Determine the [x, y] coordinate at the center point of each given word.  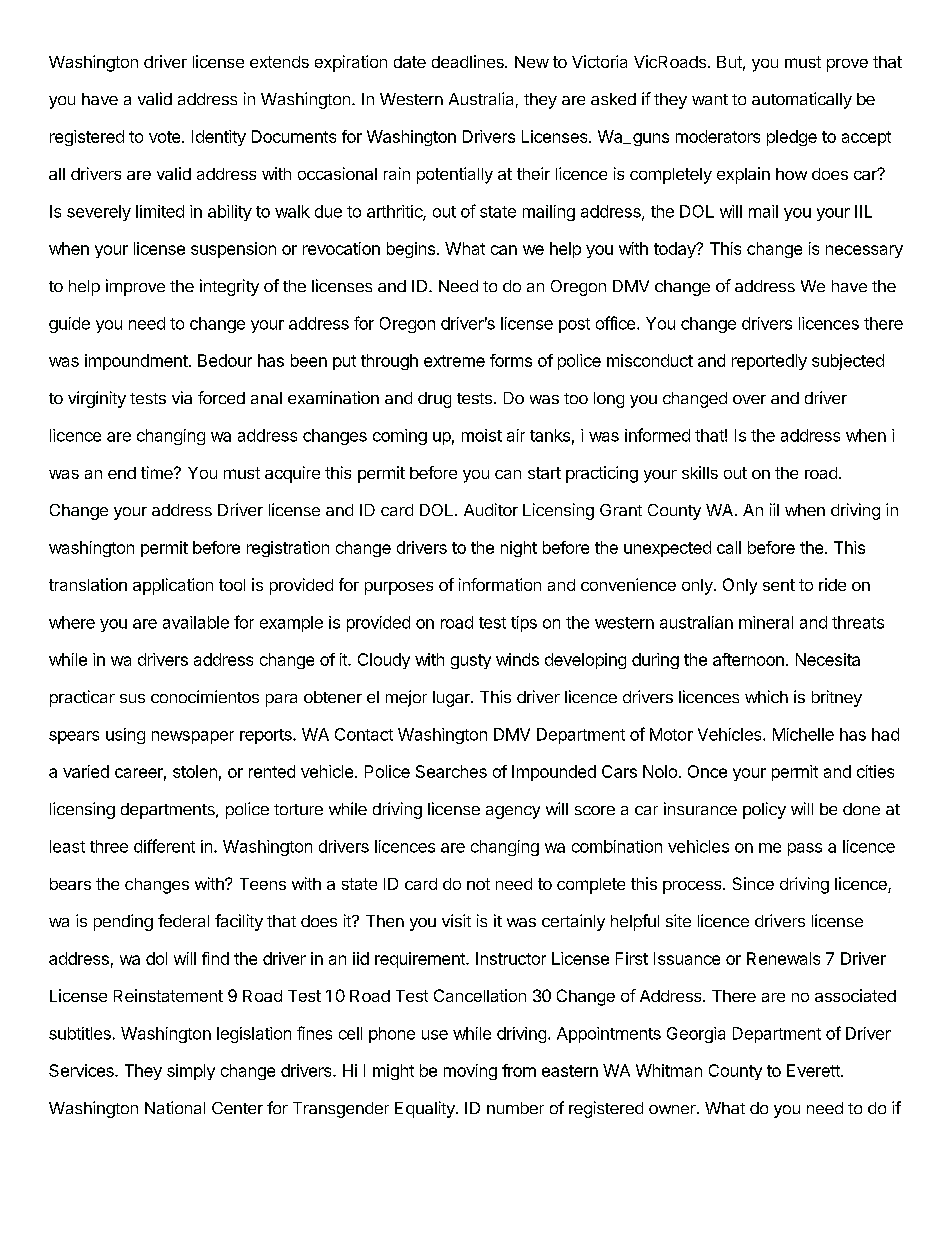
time [158, 472]
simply [191, 1072]
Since [753, 883]
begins [411, 250]
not [478, 884]
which [766, 696]
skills [700, 472]
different [164, 846]
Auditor [491, 509]
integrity [229, 287]
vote [166, 137]
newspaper [193, 737]
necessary [864, 251]
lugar [452, 699]
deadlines [469, 61]
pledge [792, 138]
